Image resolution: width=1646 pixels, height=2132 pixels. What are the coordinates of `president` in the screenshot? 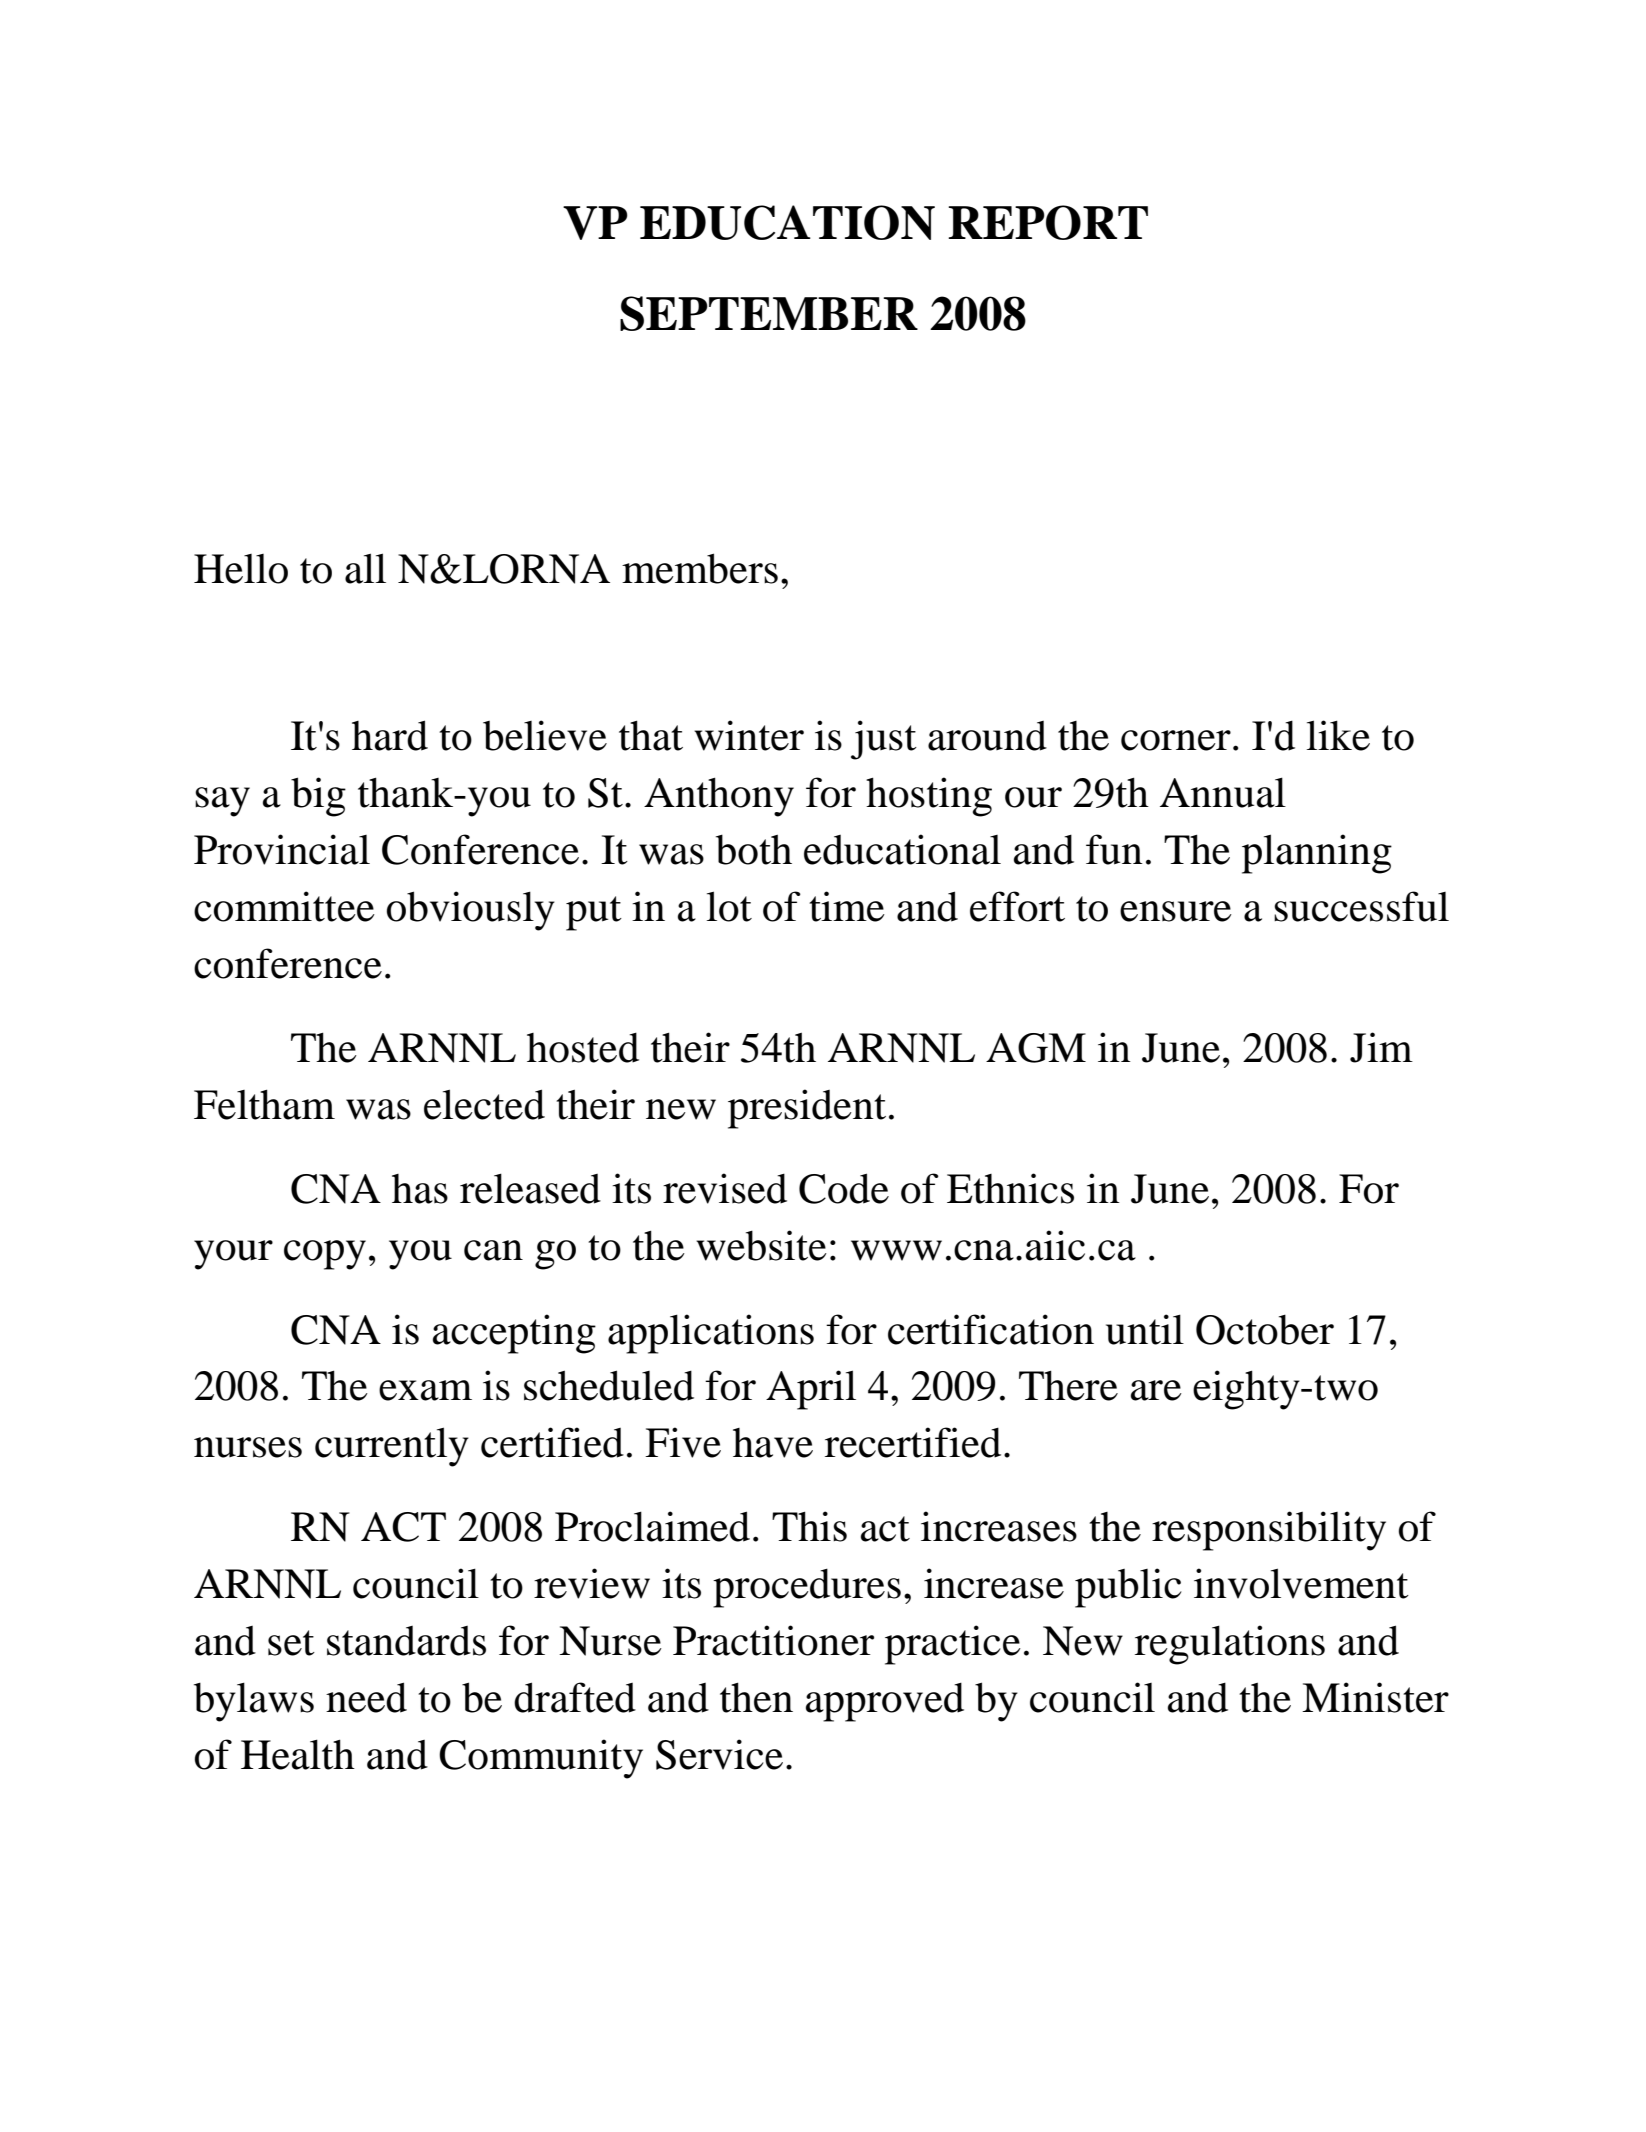 It's located at (807, 1109).
